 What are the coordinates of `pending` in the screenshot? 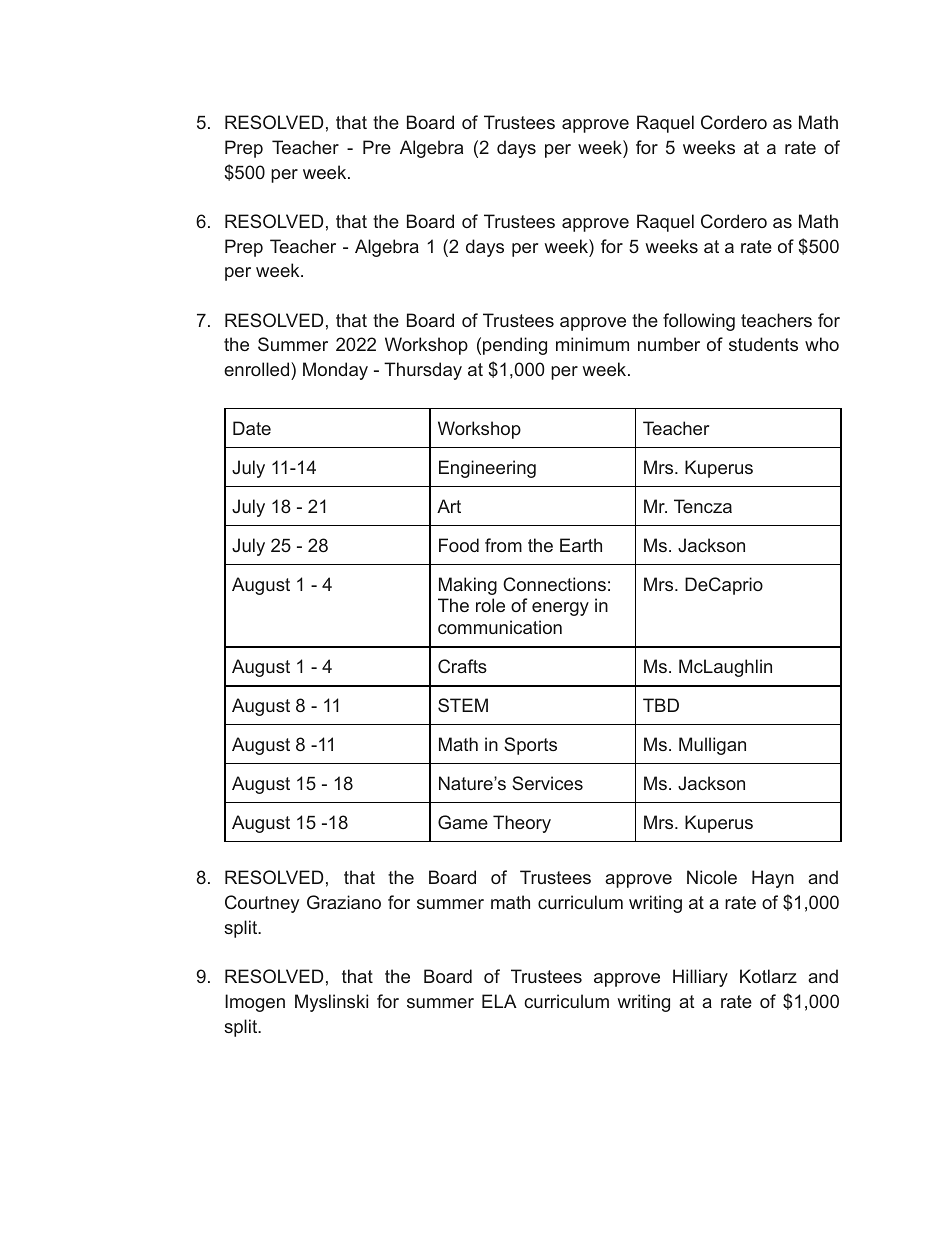 It's located at (515, 346).
